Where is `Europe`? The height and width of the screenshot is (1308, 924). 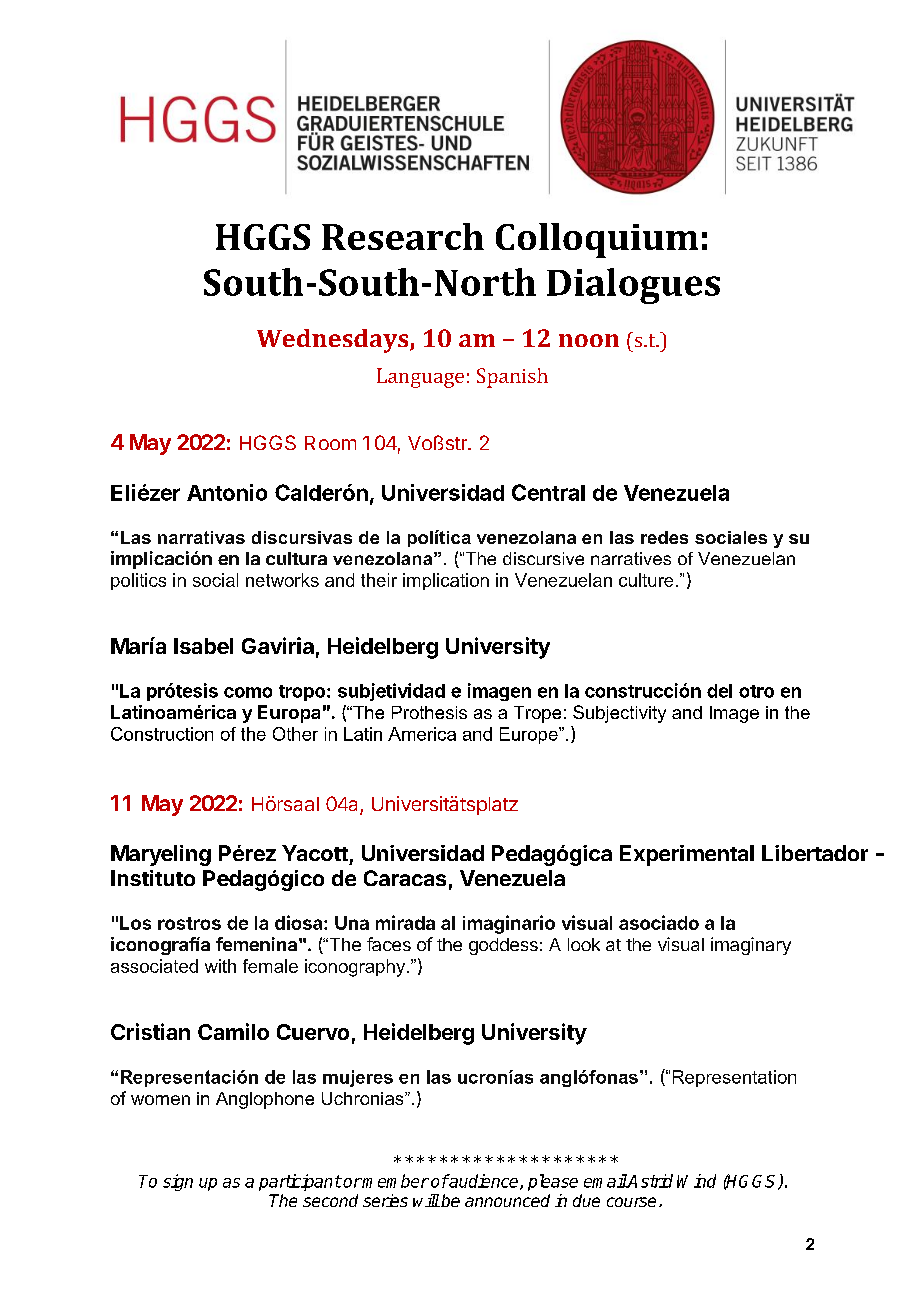 Europe is located at coordinates (530, 735).
